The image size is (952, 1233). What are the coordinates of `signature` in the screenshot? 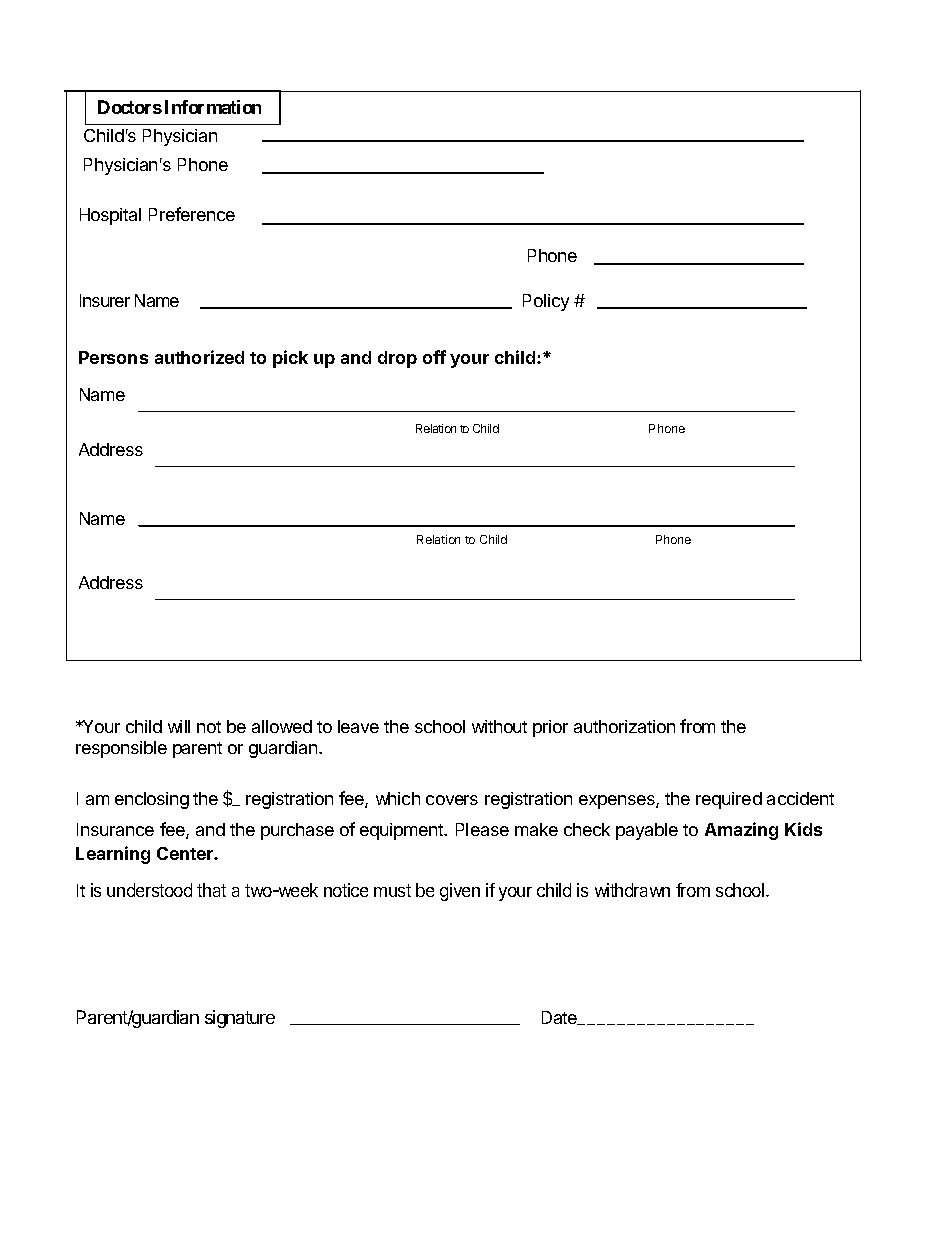 It's located at (240, 1019).
